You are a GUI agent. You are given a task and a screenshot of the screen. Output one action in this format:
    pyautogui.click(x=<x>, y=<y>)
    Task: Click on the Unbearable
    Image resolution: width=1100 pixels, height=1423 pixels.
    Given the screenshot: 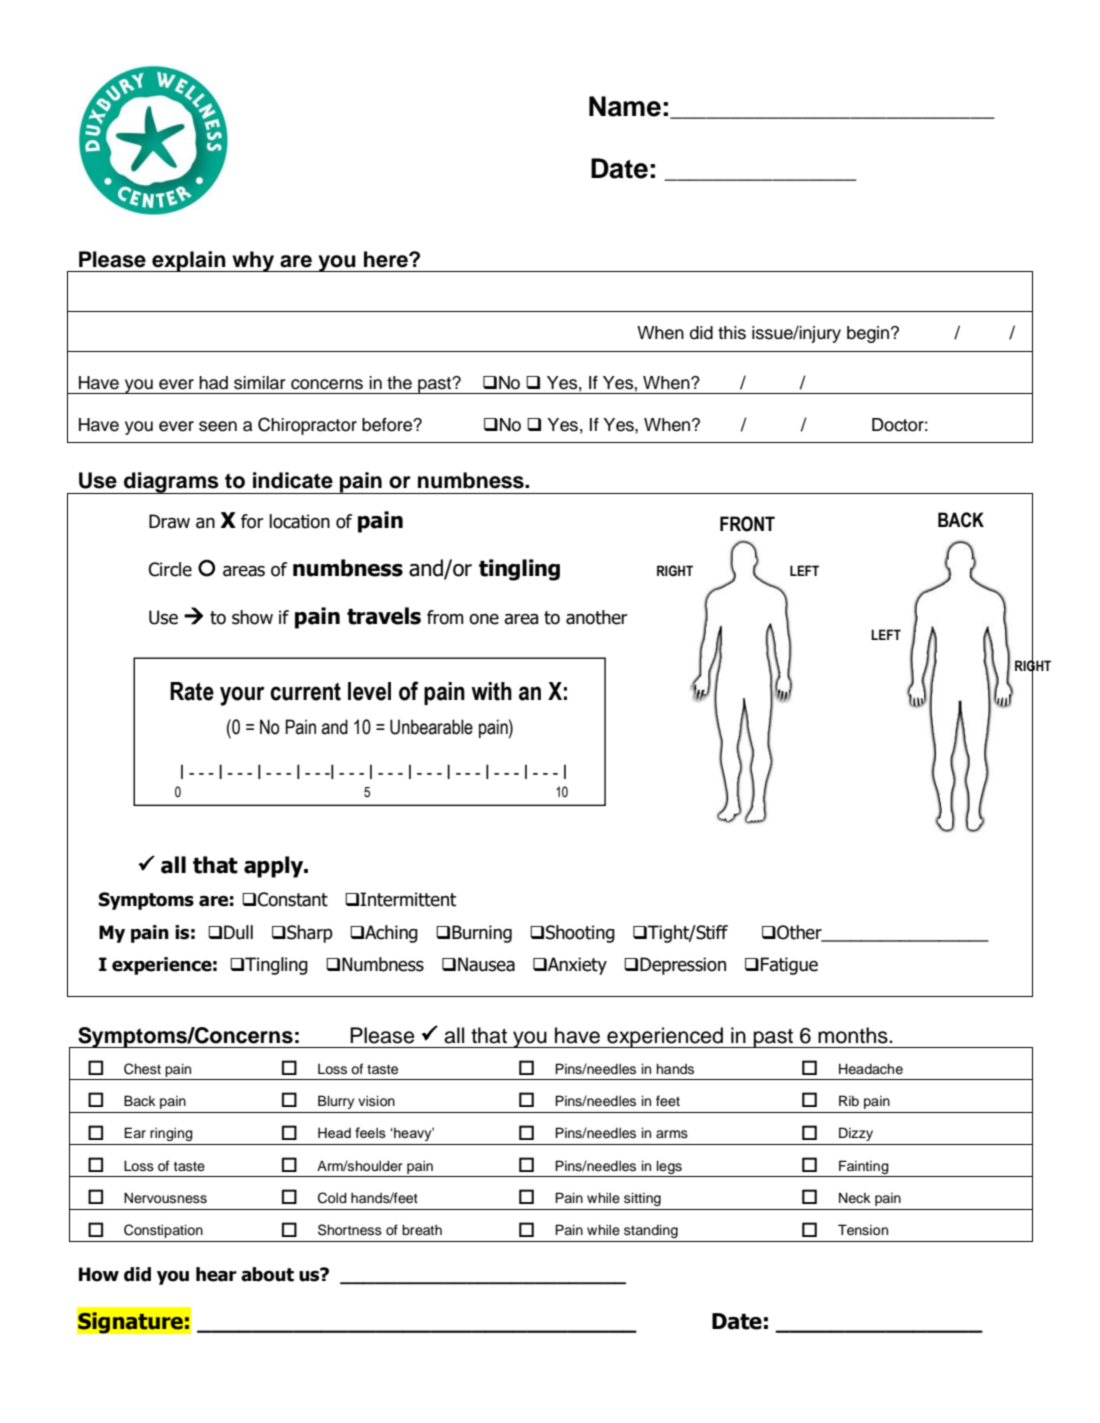 What is the action you would take?
    pyautogui.click(x=431, y=727)
